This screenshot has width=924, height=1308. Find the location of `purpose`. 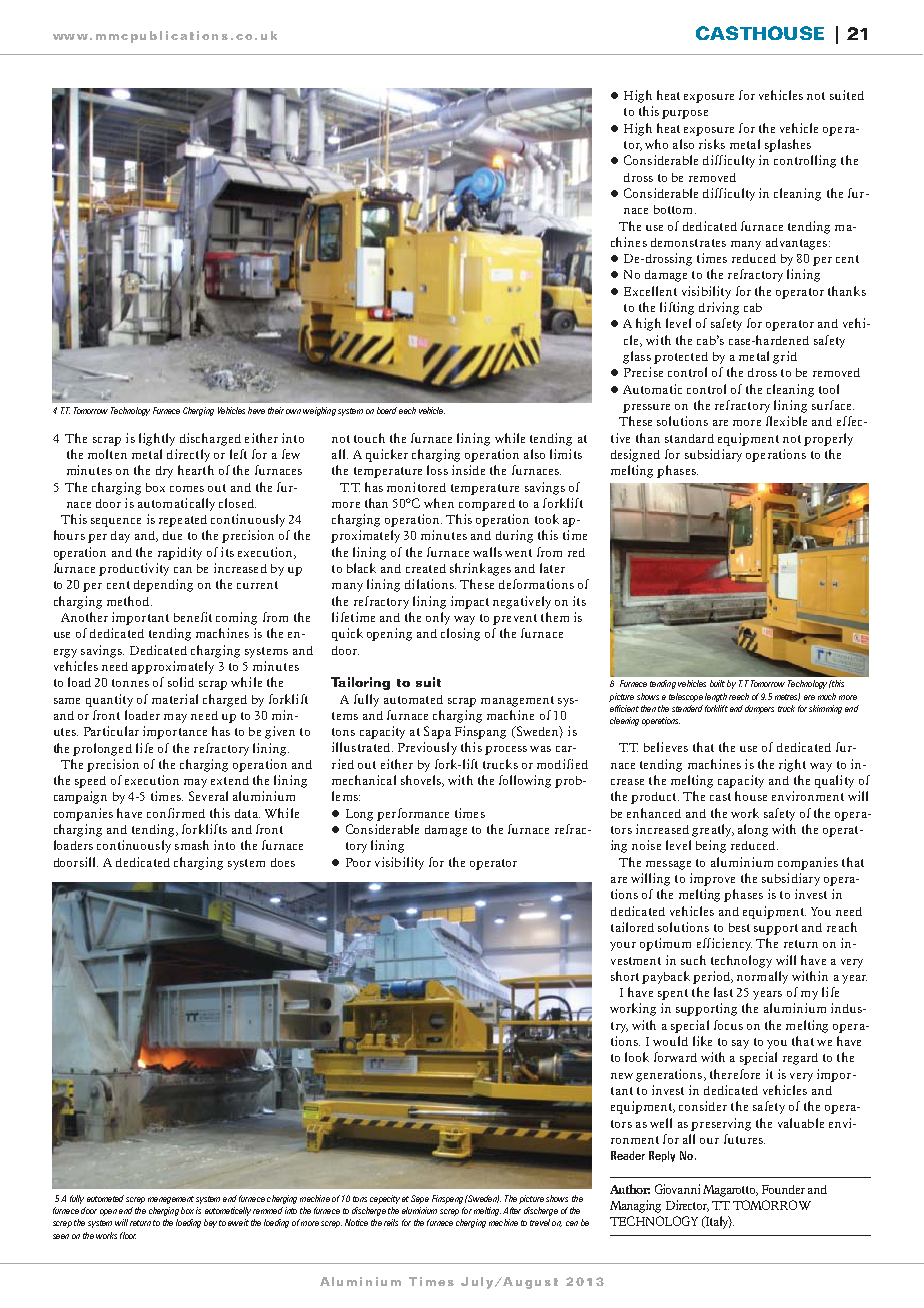

purpose is located at coordinates (685, 114).
